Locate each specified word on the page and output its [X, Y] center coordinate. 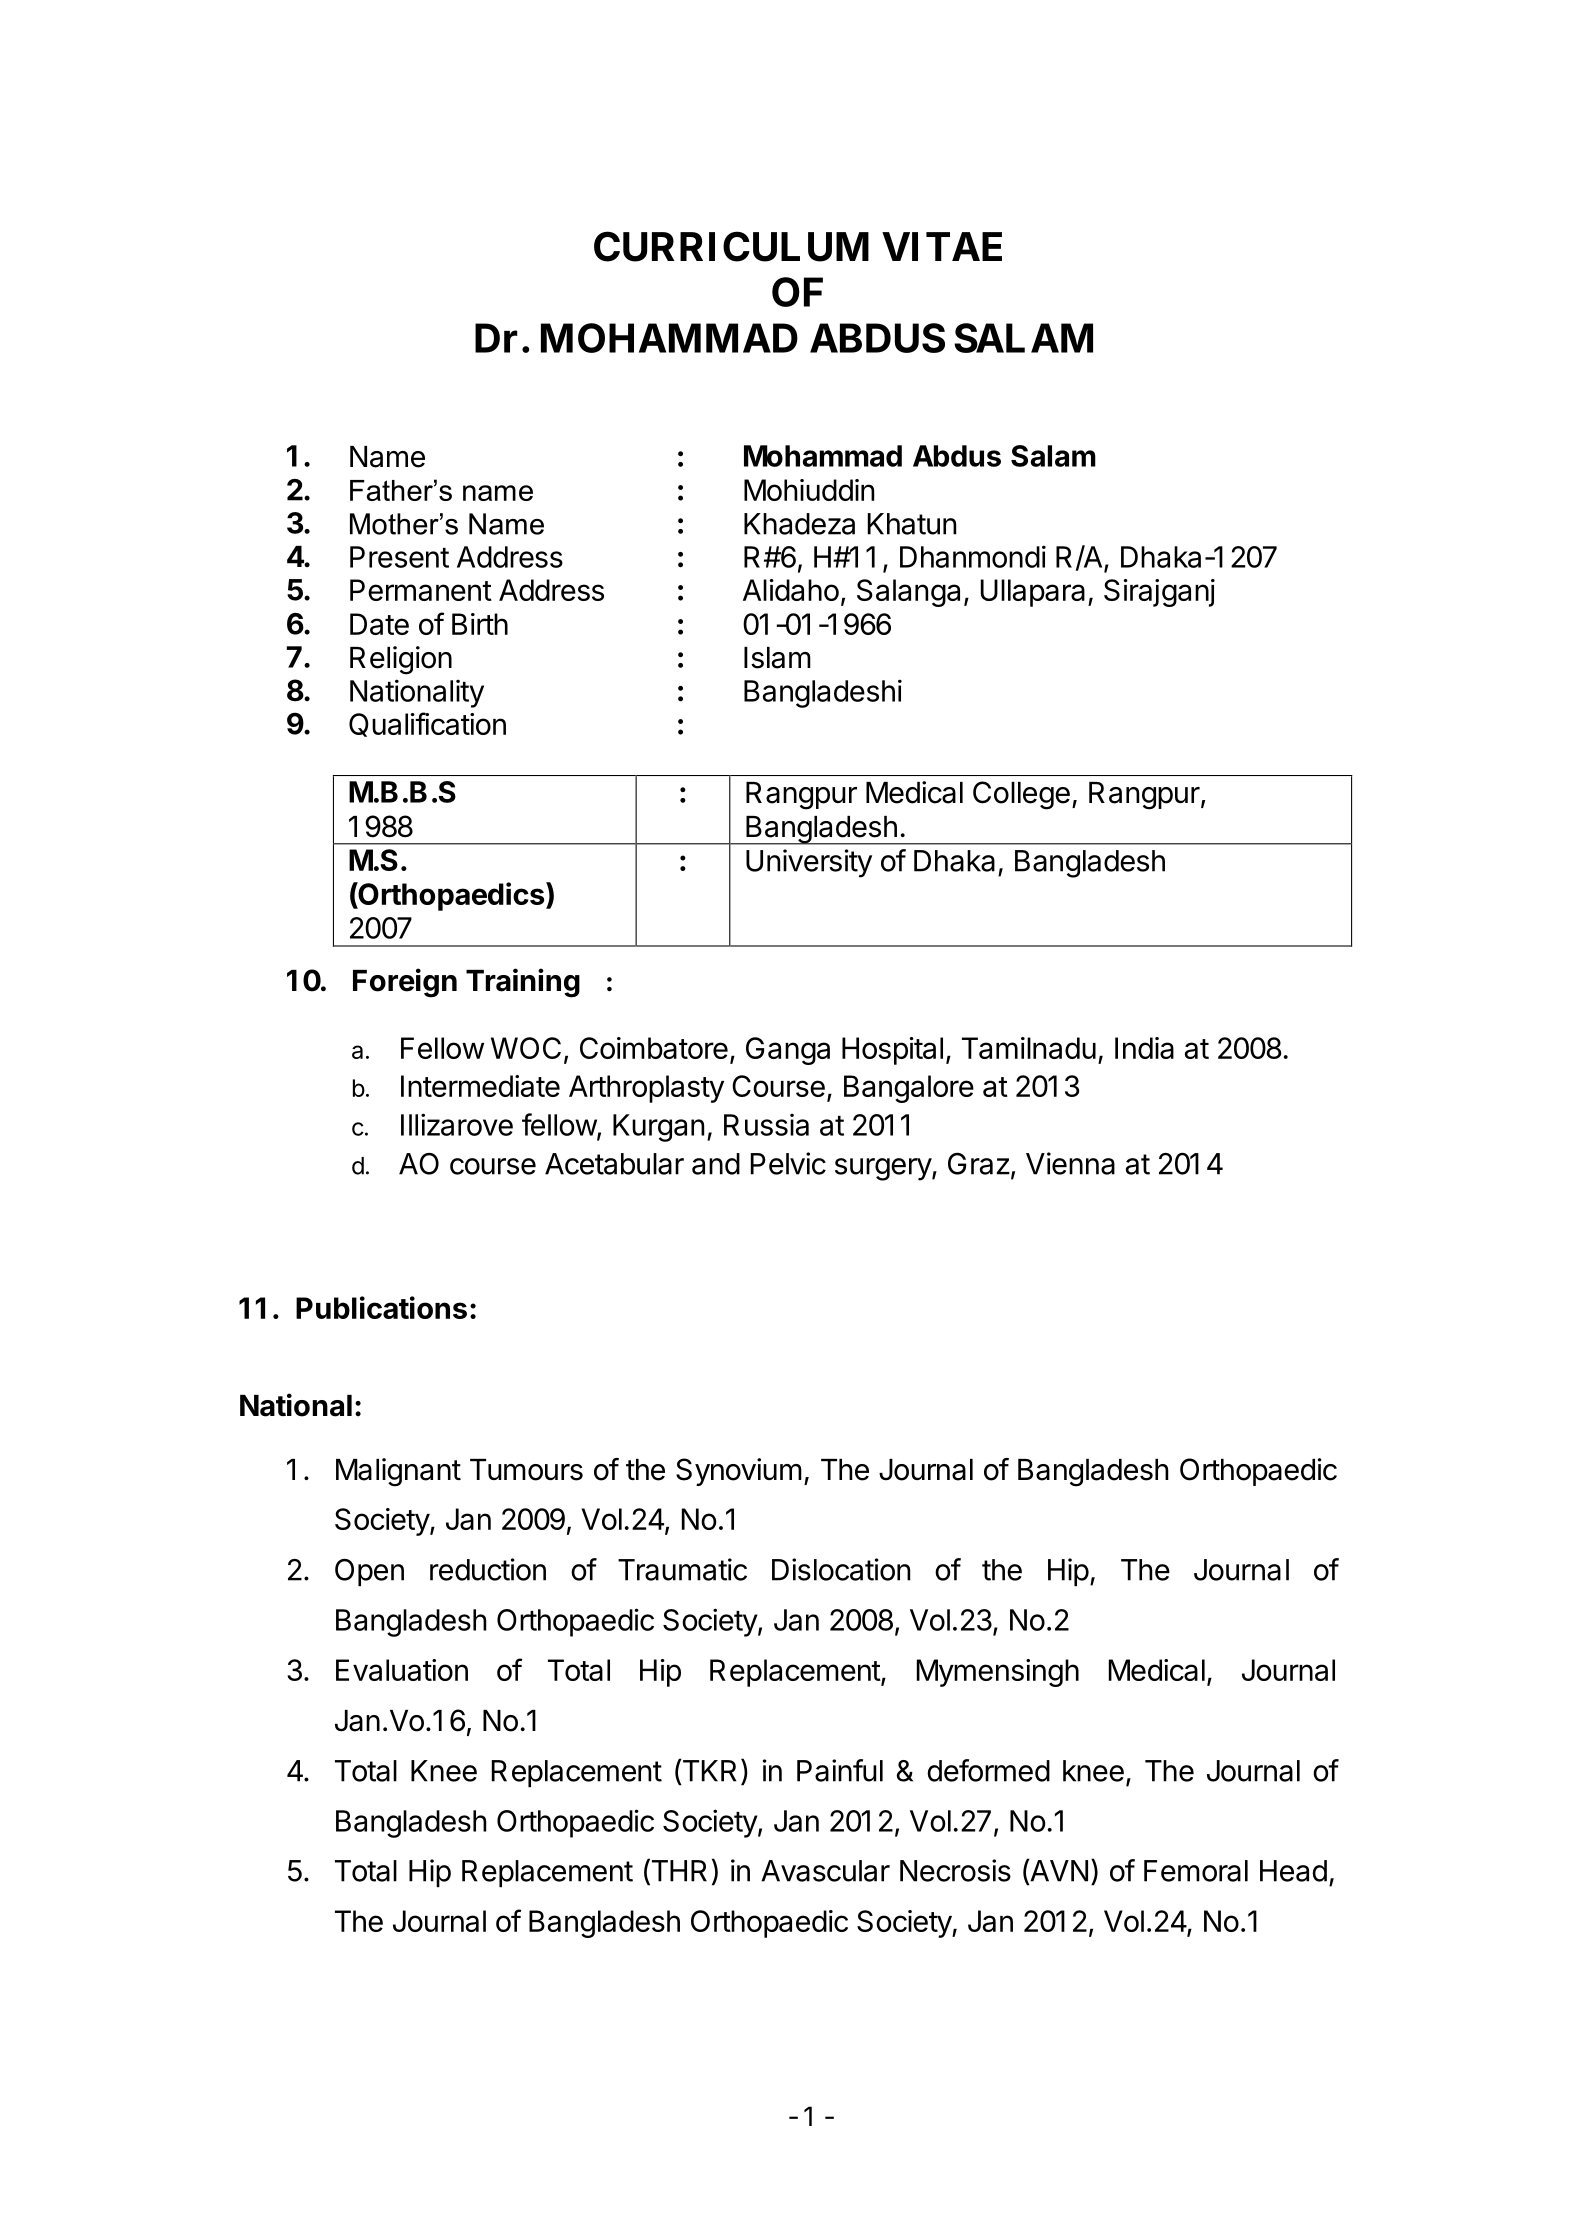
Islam [777, 658]
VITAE [942, 246]
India [1144, 1048]
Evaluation [402, 1670]
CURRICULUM [731, 246]
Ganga [788, 1051]
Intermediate [480, 1086]
